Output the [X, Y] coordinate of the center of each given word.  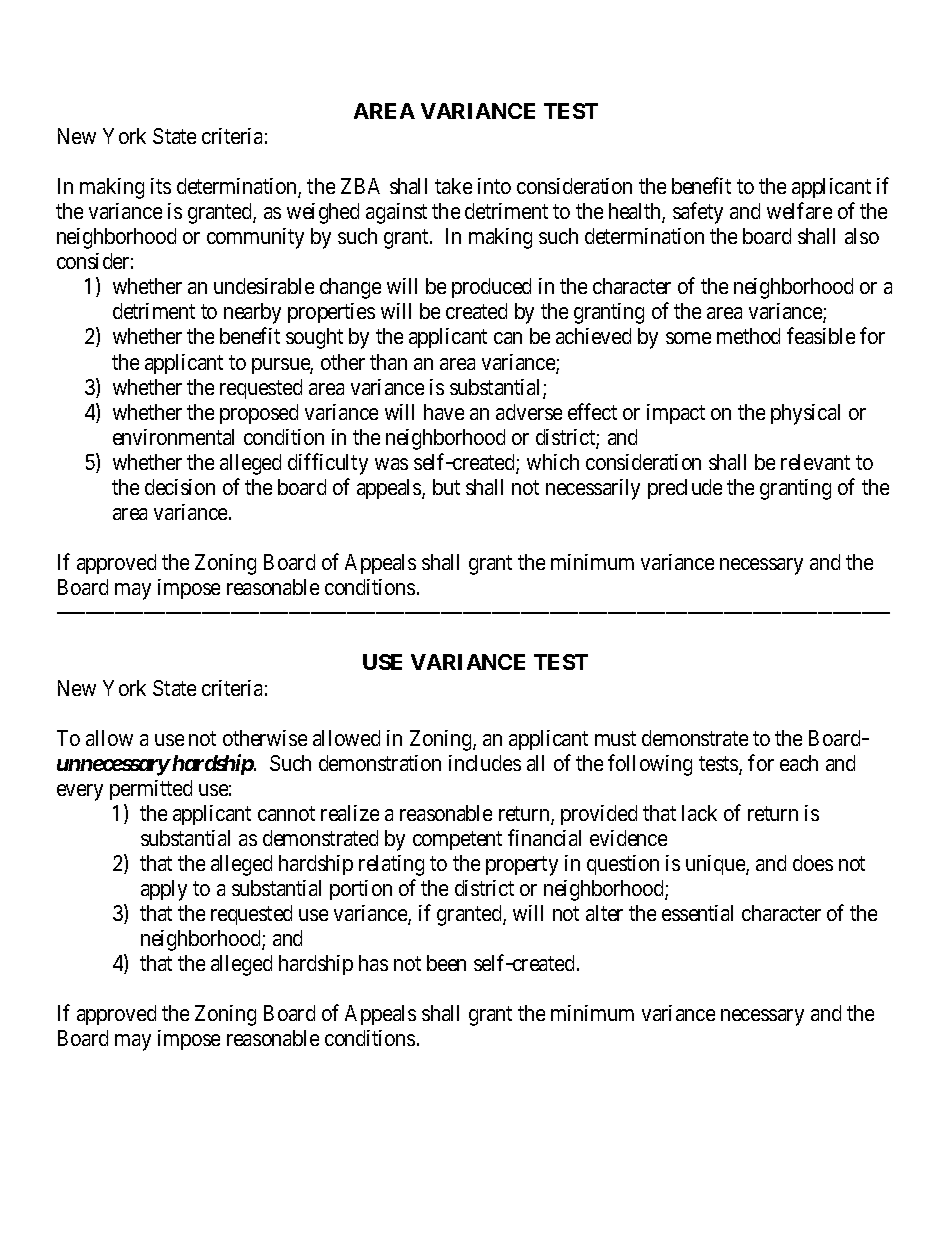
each [799, 763]
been [446, 963]
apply [164, 890]
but [446, 487]
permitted [151, 790]
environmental [173, 437]
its [161, 186]
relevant [815, 462]
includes [485, 763]
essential [697, 913]
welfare [799, 210]
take [453, 186]
